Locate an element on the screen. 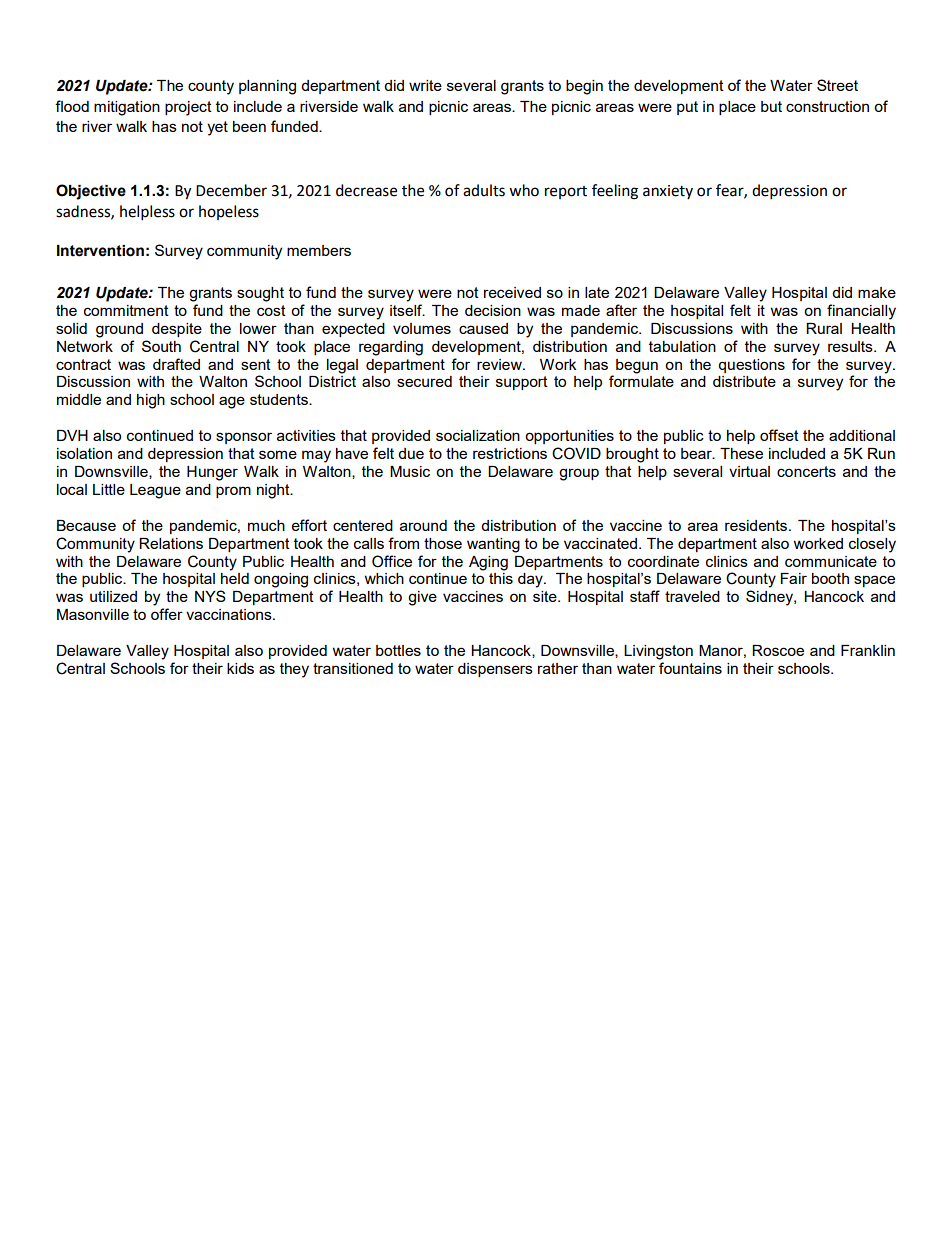  write is located at coordinates (425, 85).
